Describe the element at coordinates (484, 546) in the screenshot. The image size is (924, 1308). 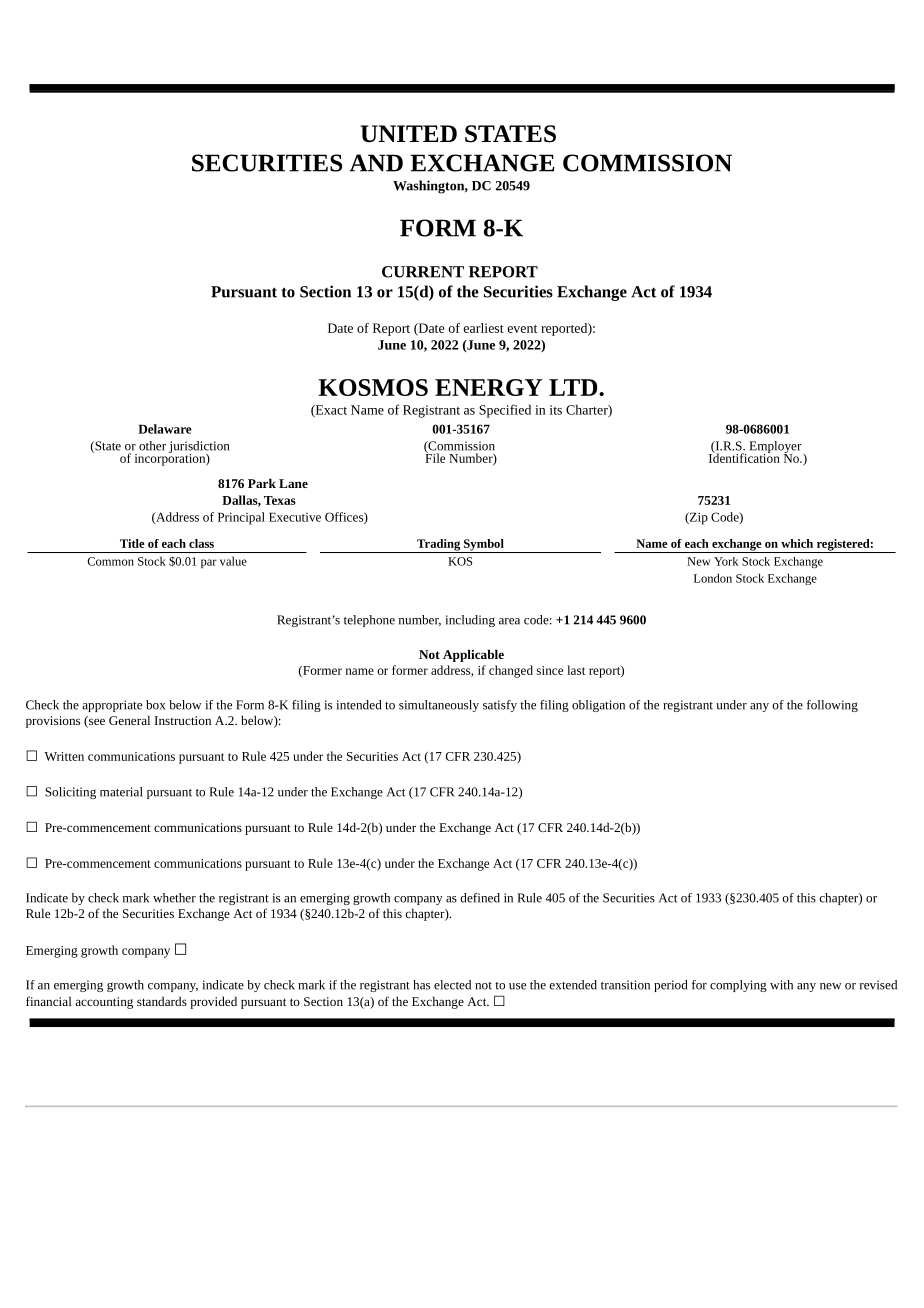
I see `Symbol` at that location.
